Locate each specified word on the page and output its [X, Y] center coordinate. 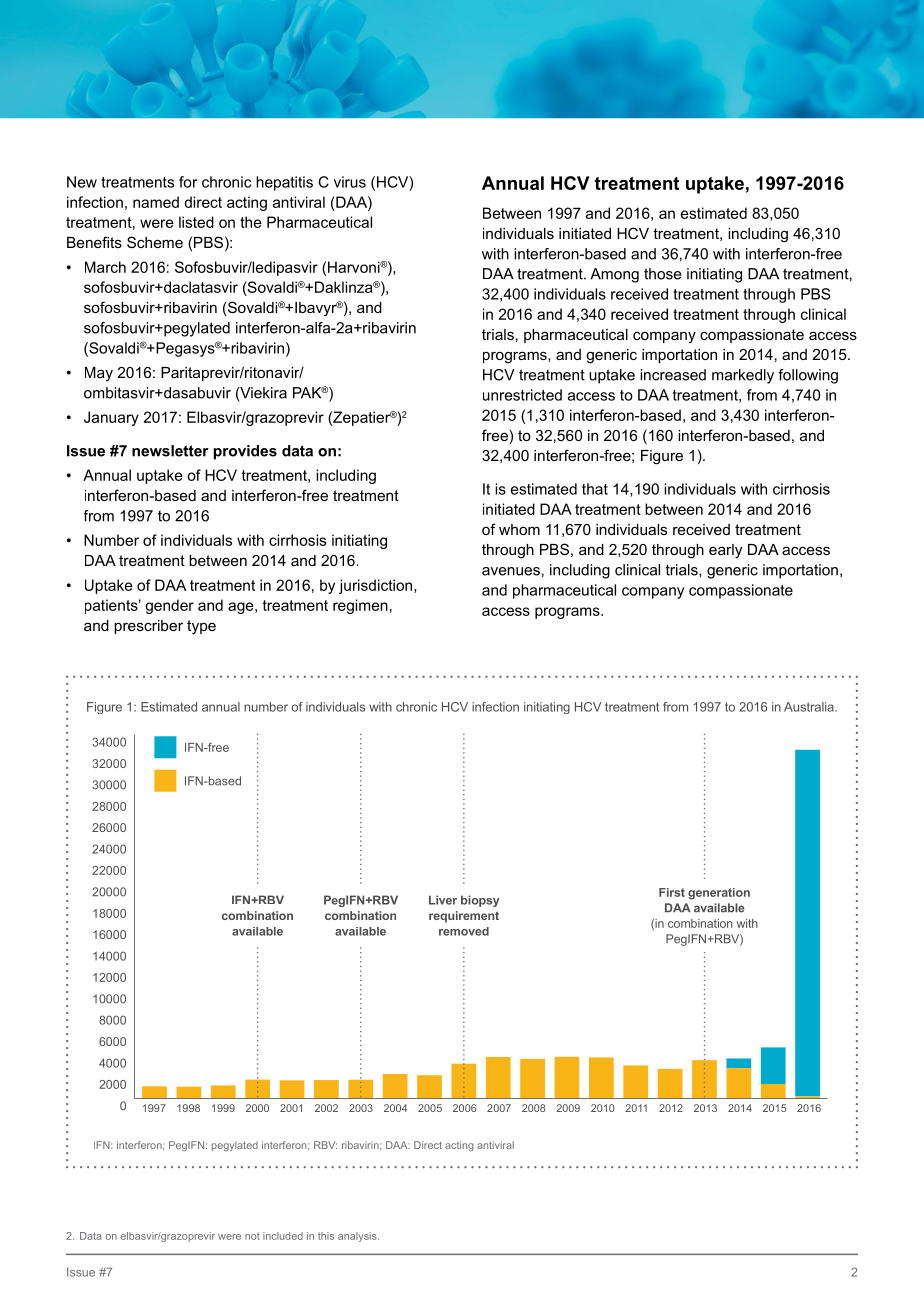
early [725, 551]
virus [350, 182]
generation [719, 894]
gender [169, 606]
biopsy [480, 901]
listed [196, 222]
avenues [511, 571]
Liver [443, 900]
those [662, 274]
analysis [358, 1237]
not [252, 1236]
